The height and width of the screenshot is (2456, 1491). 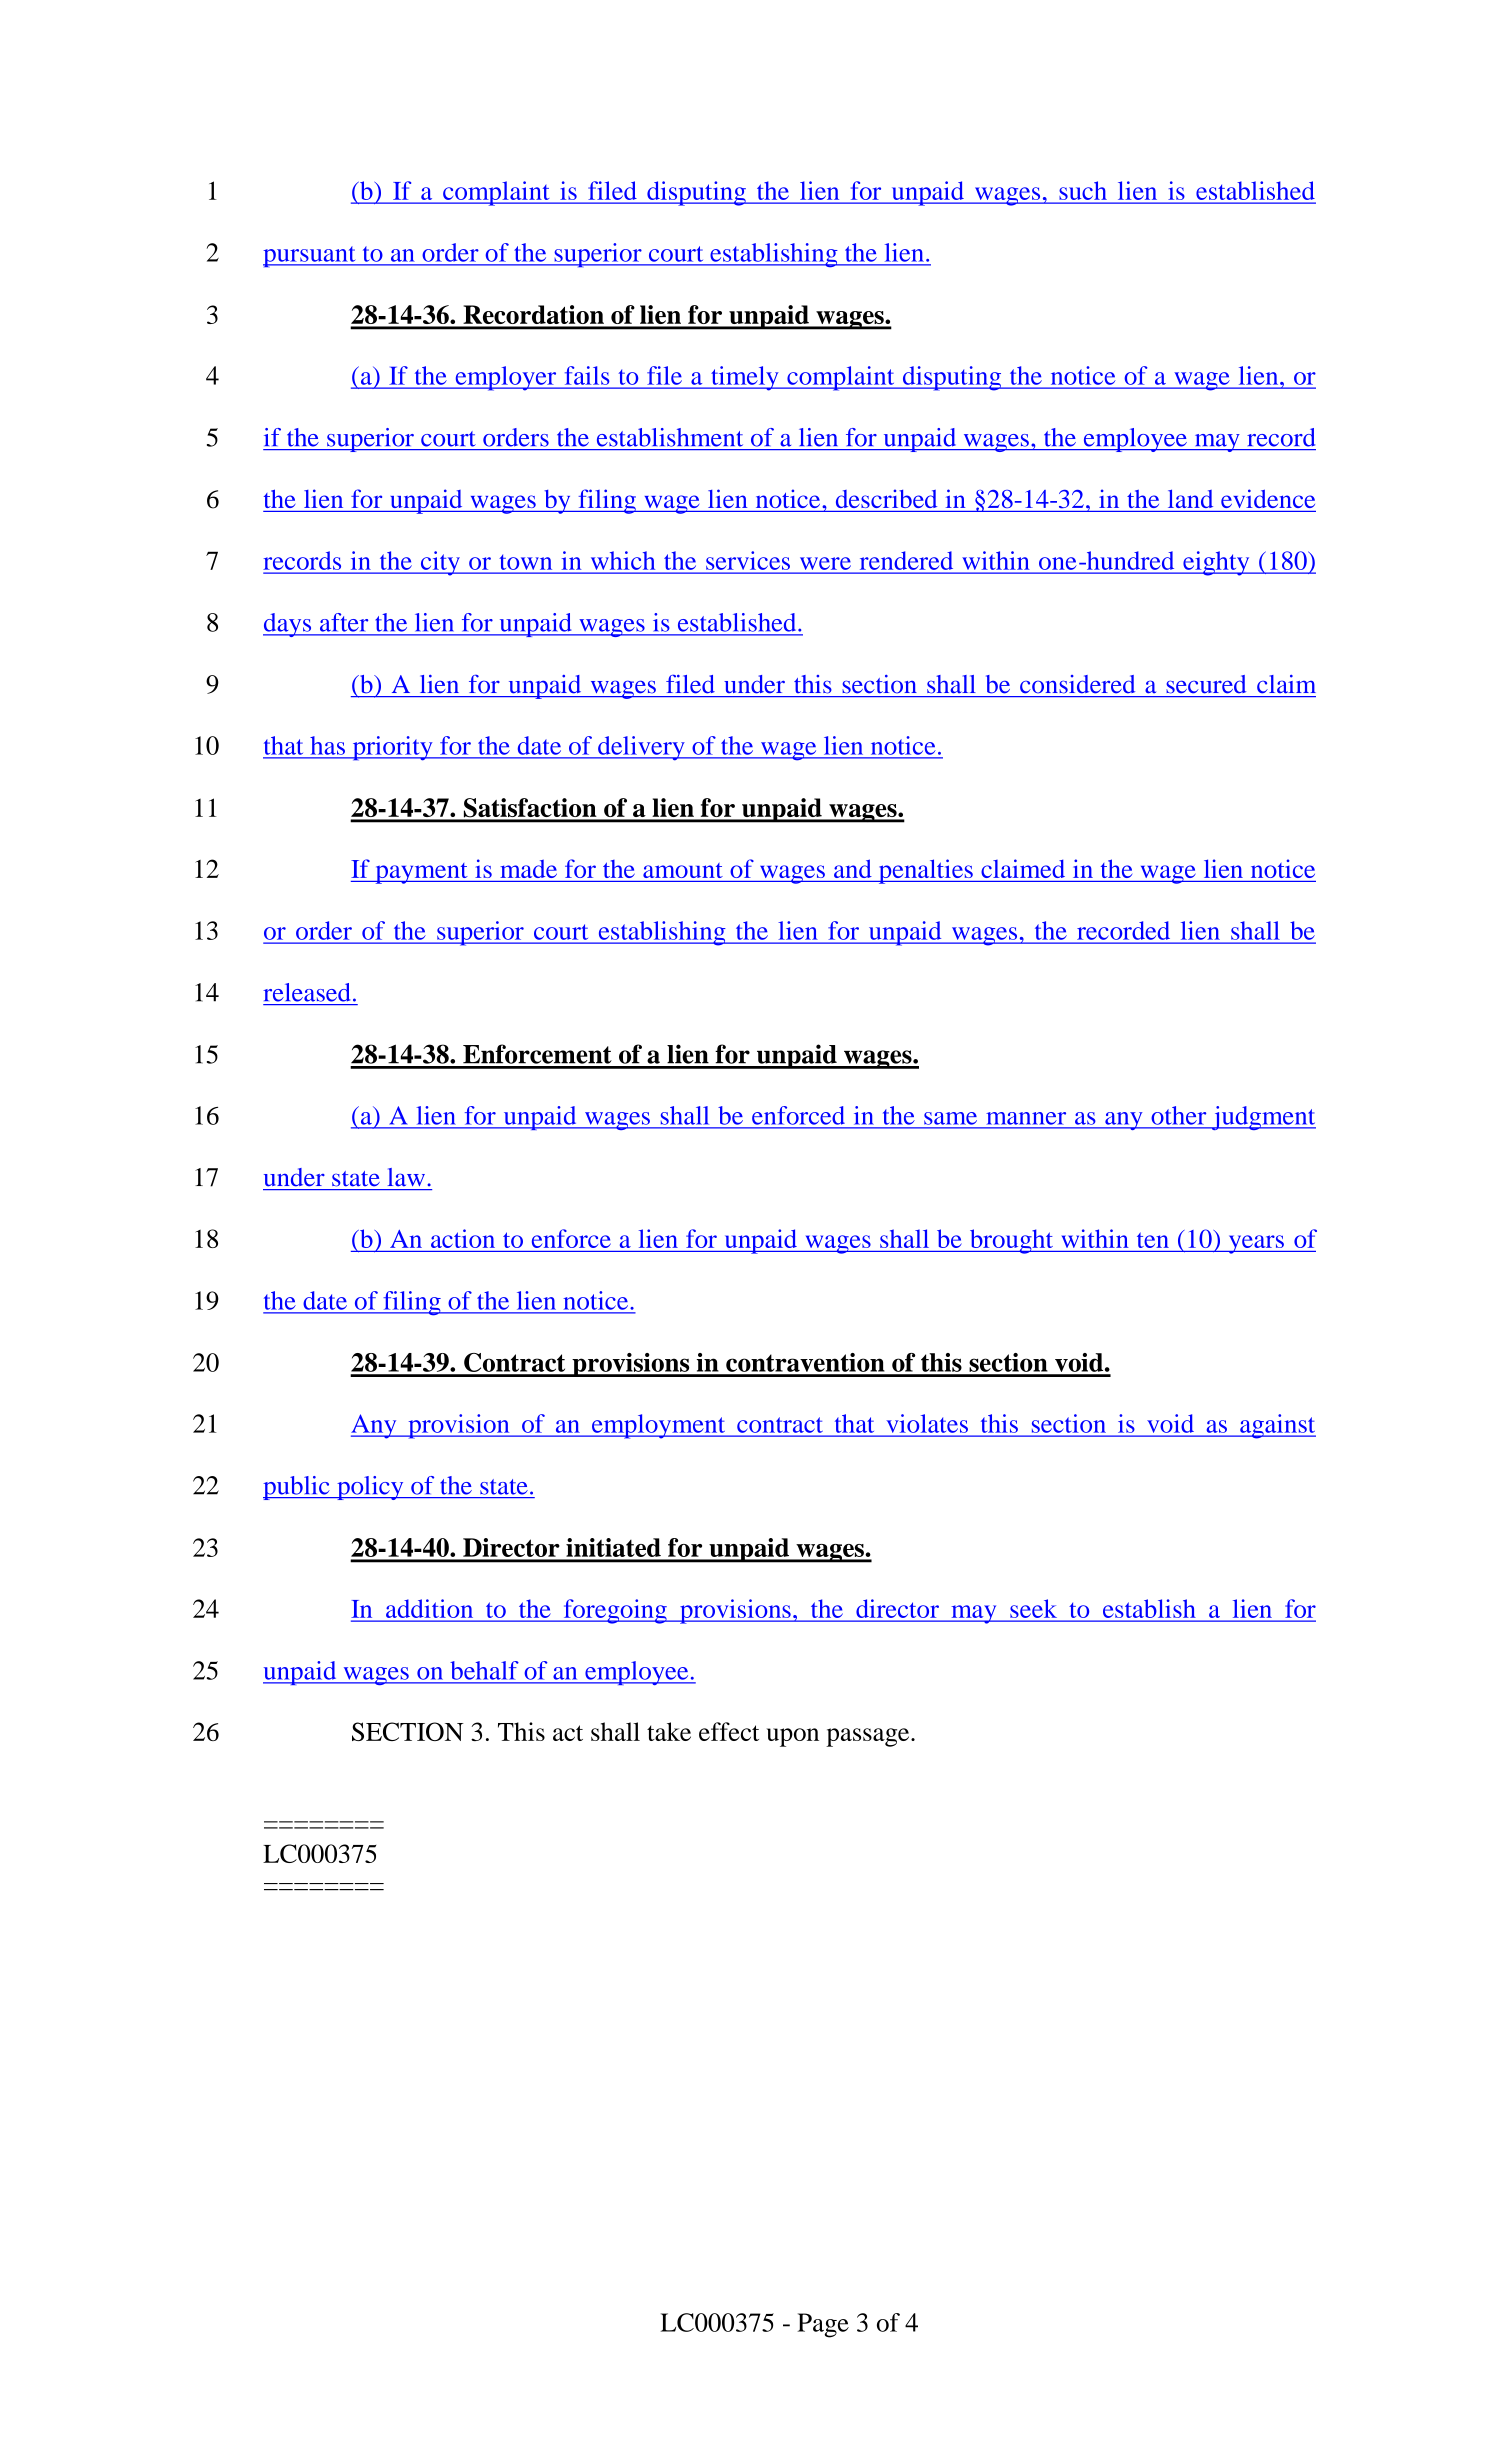 I want to click on pursuant, so click(x=310, y=256).
